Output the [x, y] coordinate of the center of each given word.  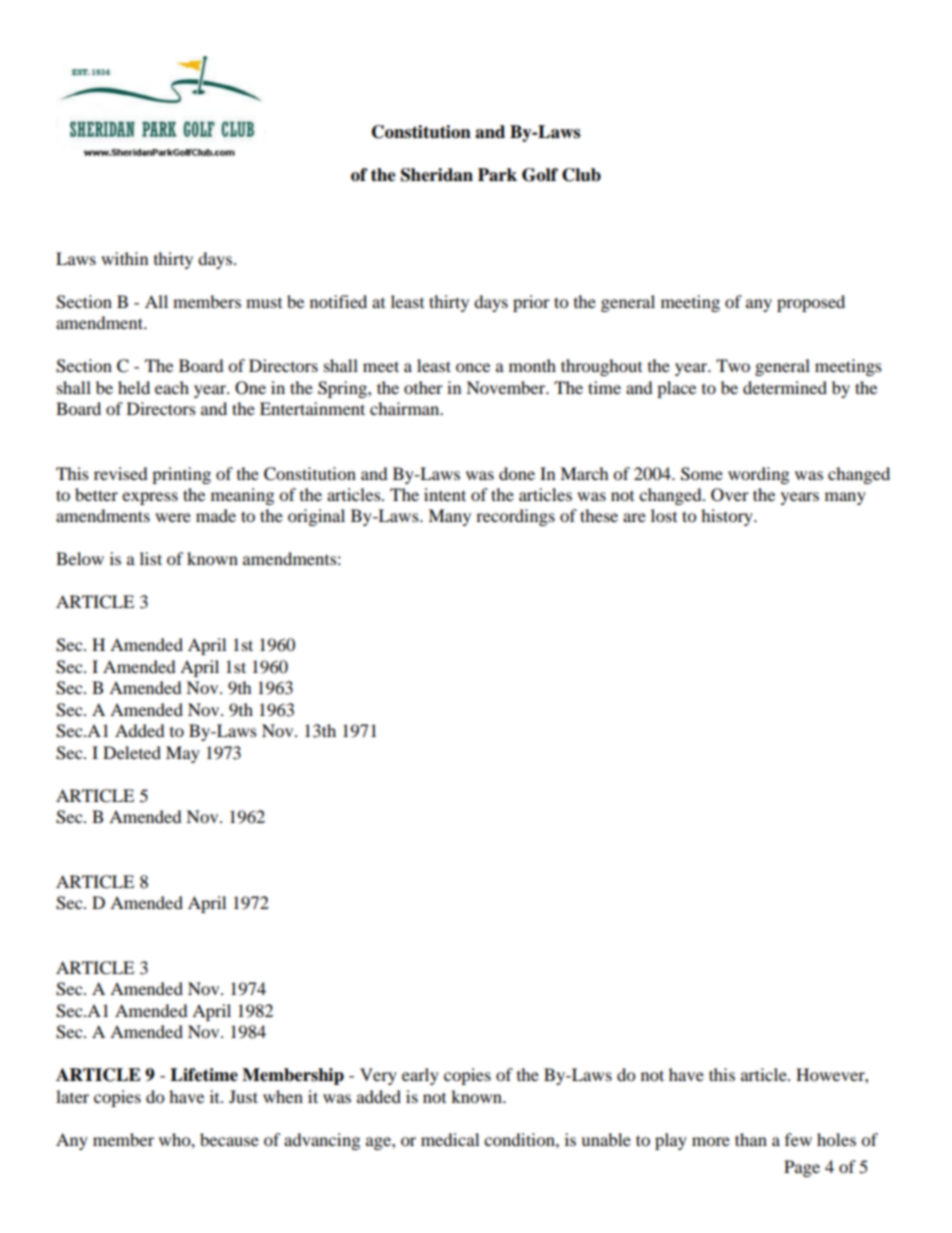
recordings [515, 517]
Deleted [132, 752]
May [183, 754]
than [751, 1139]
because [229, 1139]
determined [785, 387]
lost [664, 515]
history [728, 517]
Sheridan [437, 175]
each [172, 387]
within [124, 258]
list [151, 558]
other [423, 387]
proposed [811, 303]
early [420, 1076]
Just [243, 1096]
